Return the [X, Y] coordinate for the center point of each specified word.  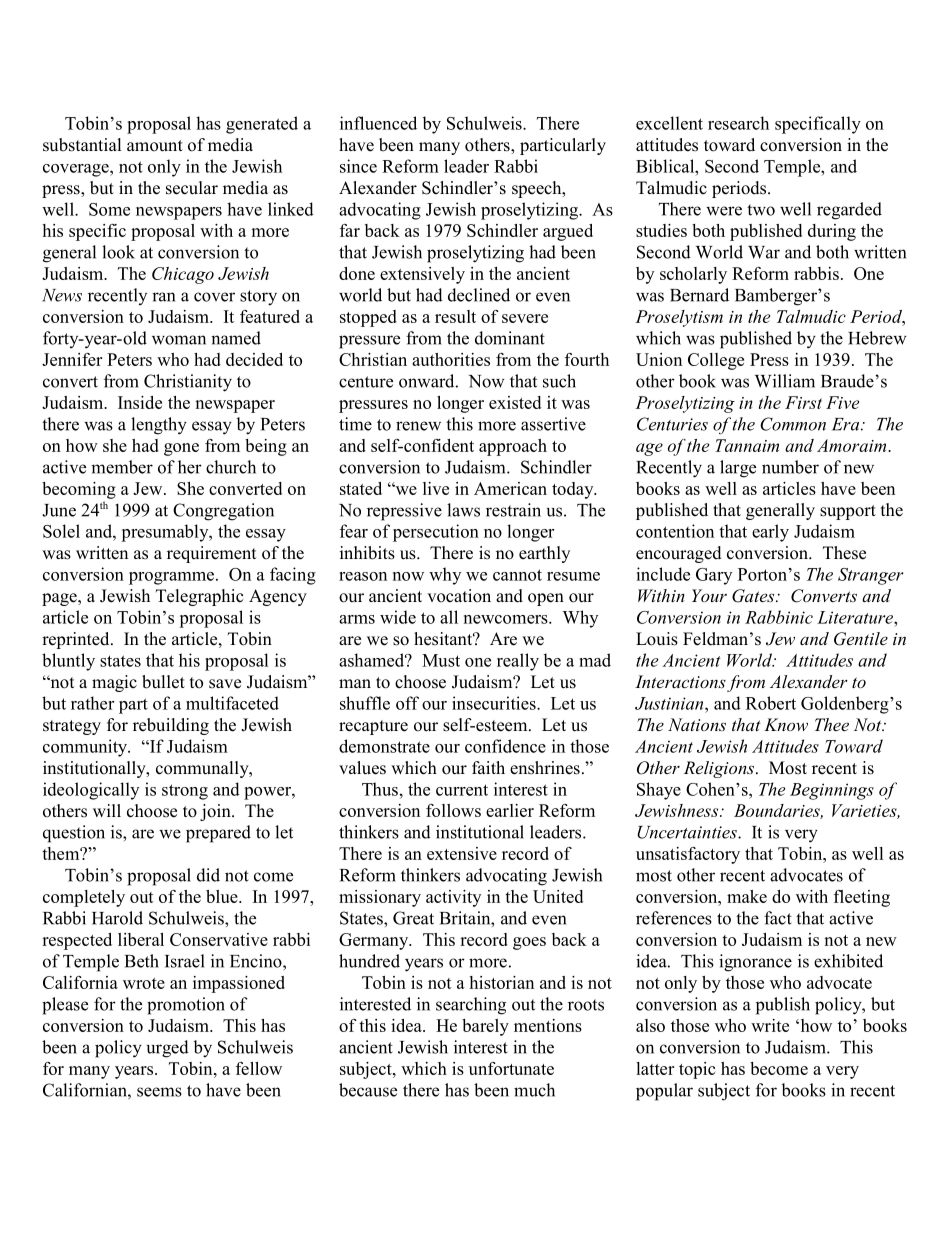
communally [203, 769]
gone [181, 449]
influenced [378, 123]
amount [155, 146]
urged [168, 1049]
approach [513, 447]
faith [488, 767]
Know [786, 724]
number [790, 467]
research [738, 123]
